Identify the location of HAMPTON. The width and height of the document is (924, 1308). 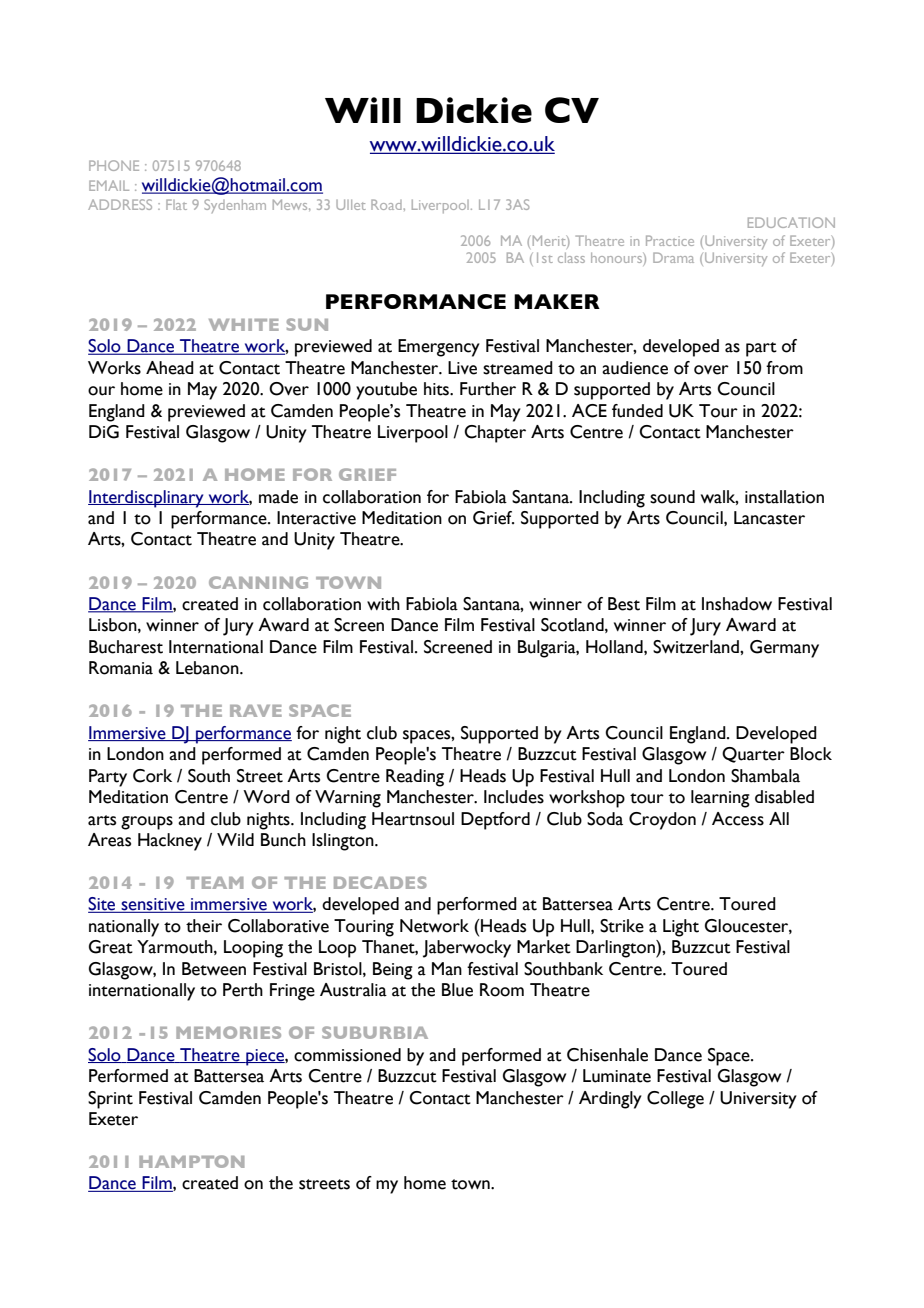
(191, 1161).
